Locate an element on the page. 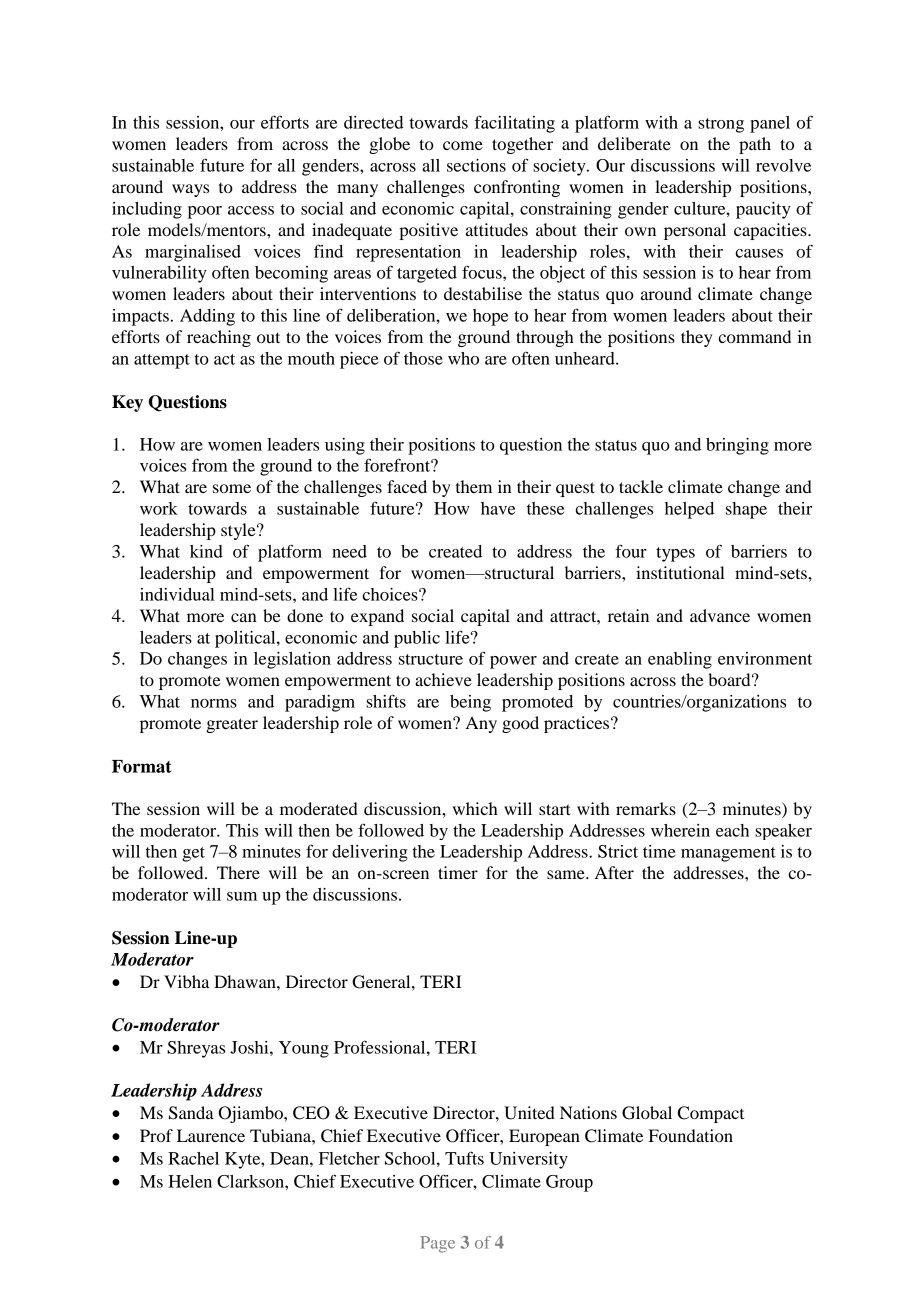  Foundation is located at coordinates (691, 1135).
